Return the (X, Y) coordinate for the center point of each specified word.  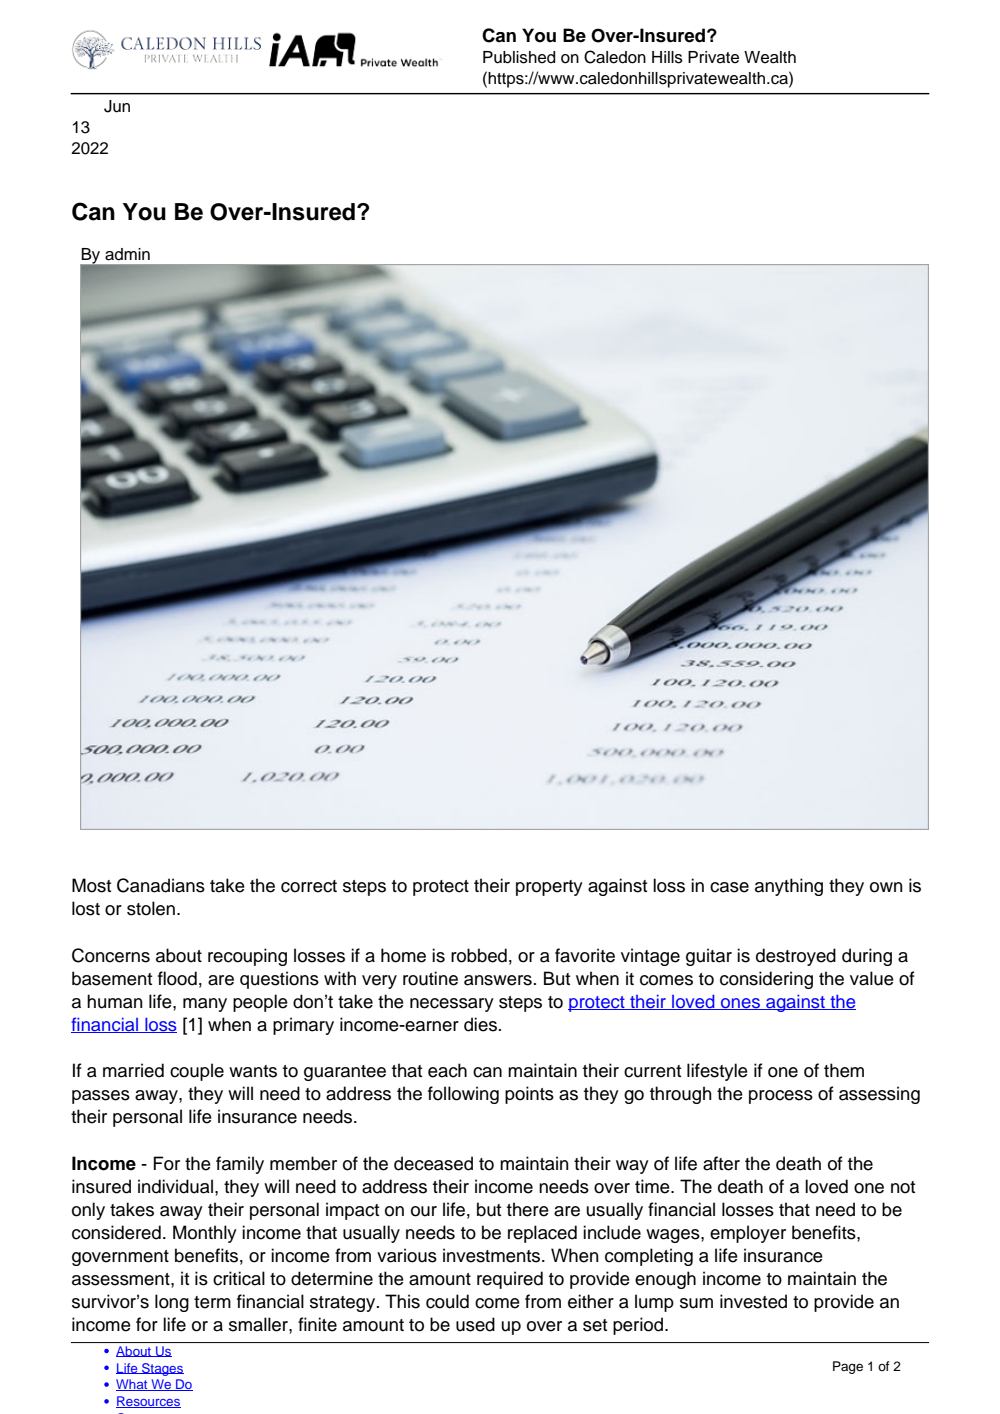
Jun (117, 106)
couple (197, 1072)
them (844, 1070)
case (729, 887)
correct (309, 886)
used (475, 1324)
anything (789, 887)
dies (480, 1024)
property (549, 888)
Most (91, 885)
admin (127, 254)
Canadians (161, 885)
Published (519, 57)
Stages (162, 1369)
